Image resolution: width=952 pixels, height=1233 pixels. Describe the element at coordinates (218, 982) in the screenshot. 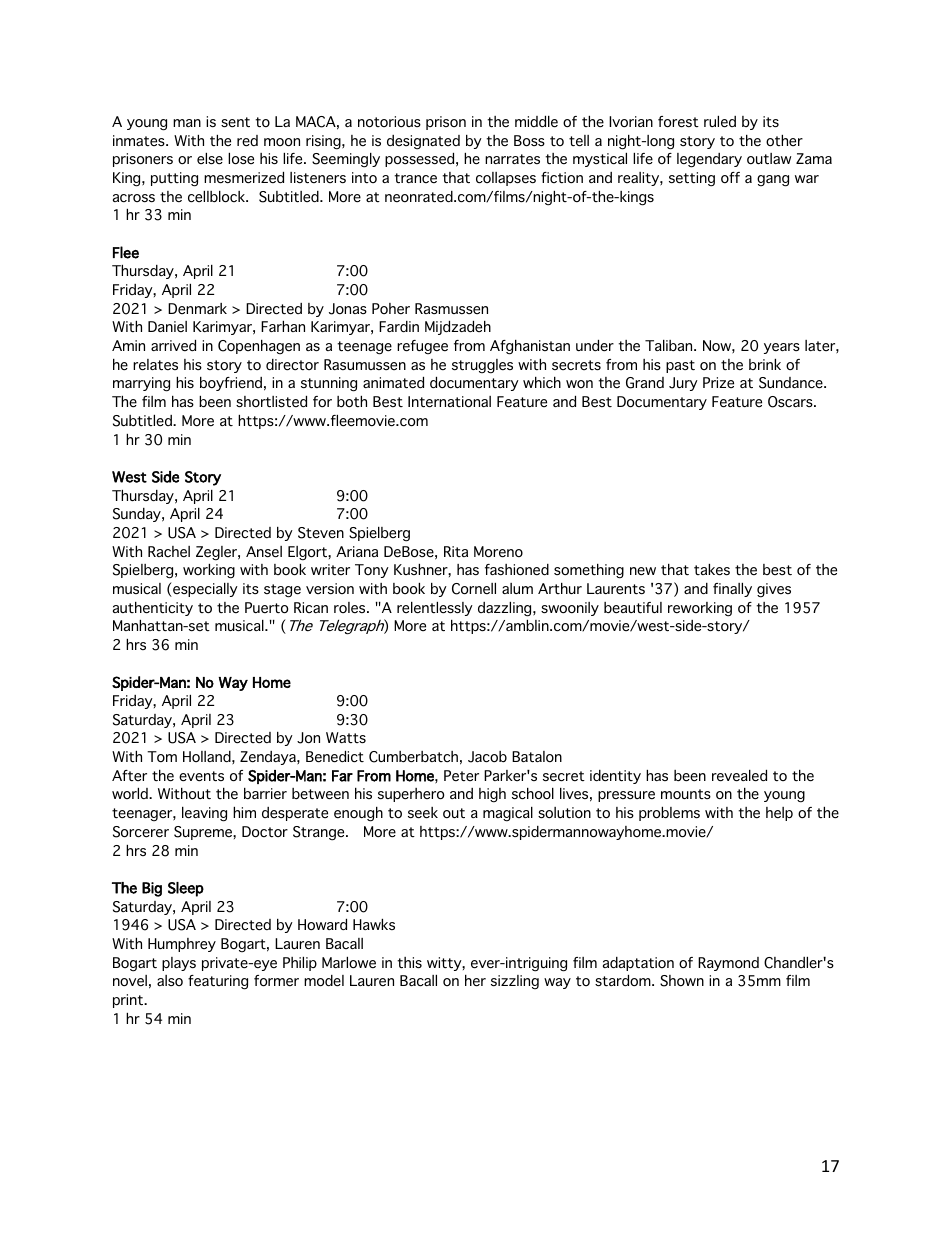

I see `featuring` at that location.
